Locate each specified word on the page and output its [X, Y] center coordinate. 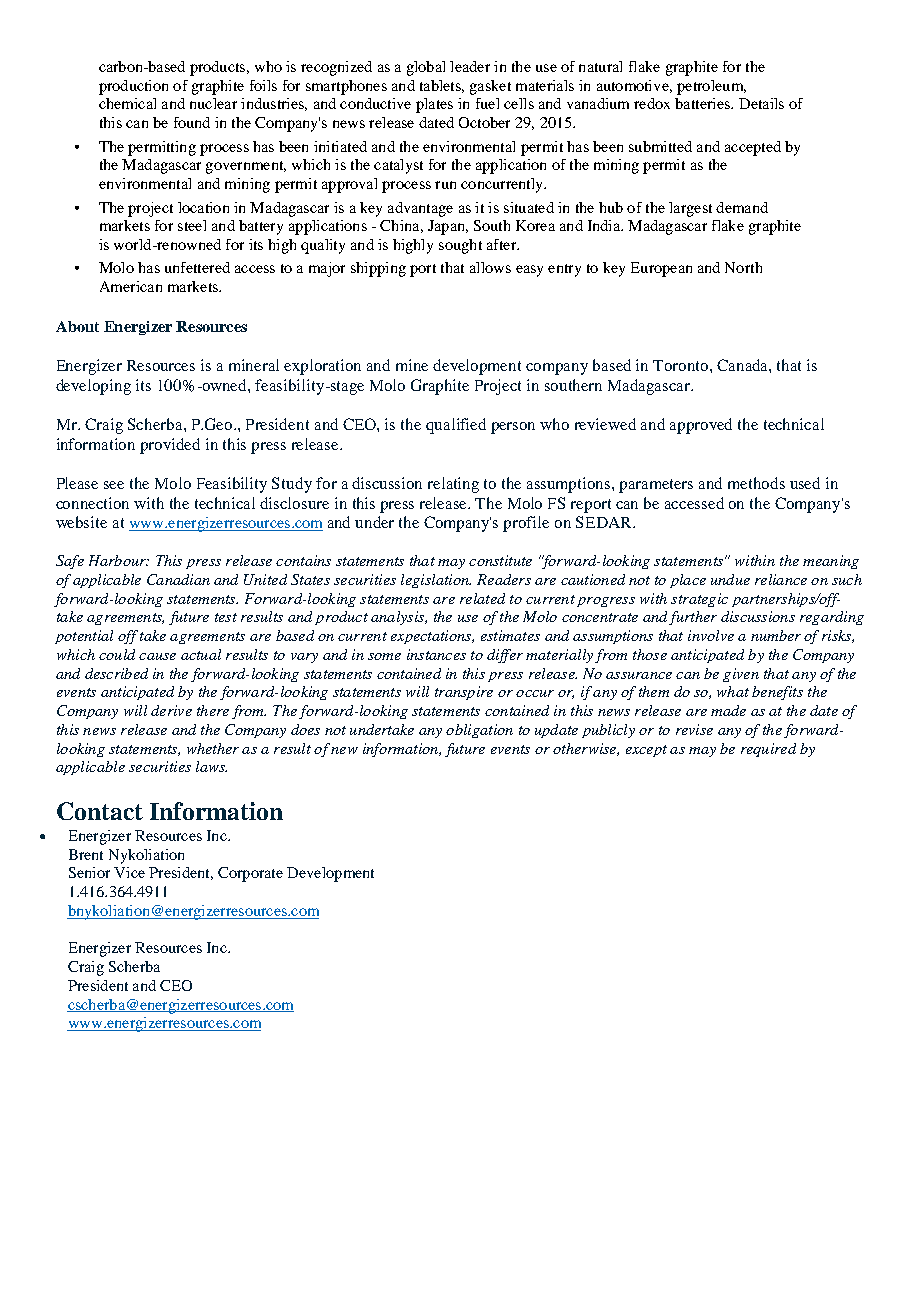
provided [170, 446]
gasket [490, 87]
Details [761, 103]
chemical [127, 103]
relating [453, 485]
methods [756, 483]
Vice [129, 872]
